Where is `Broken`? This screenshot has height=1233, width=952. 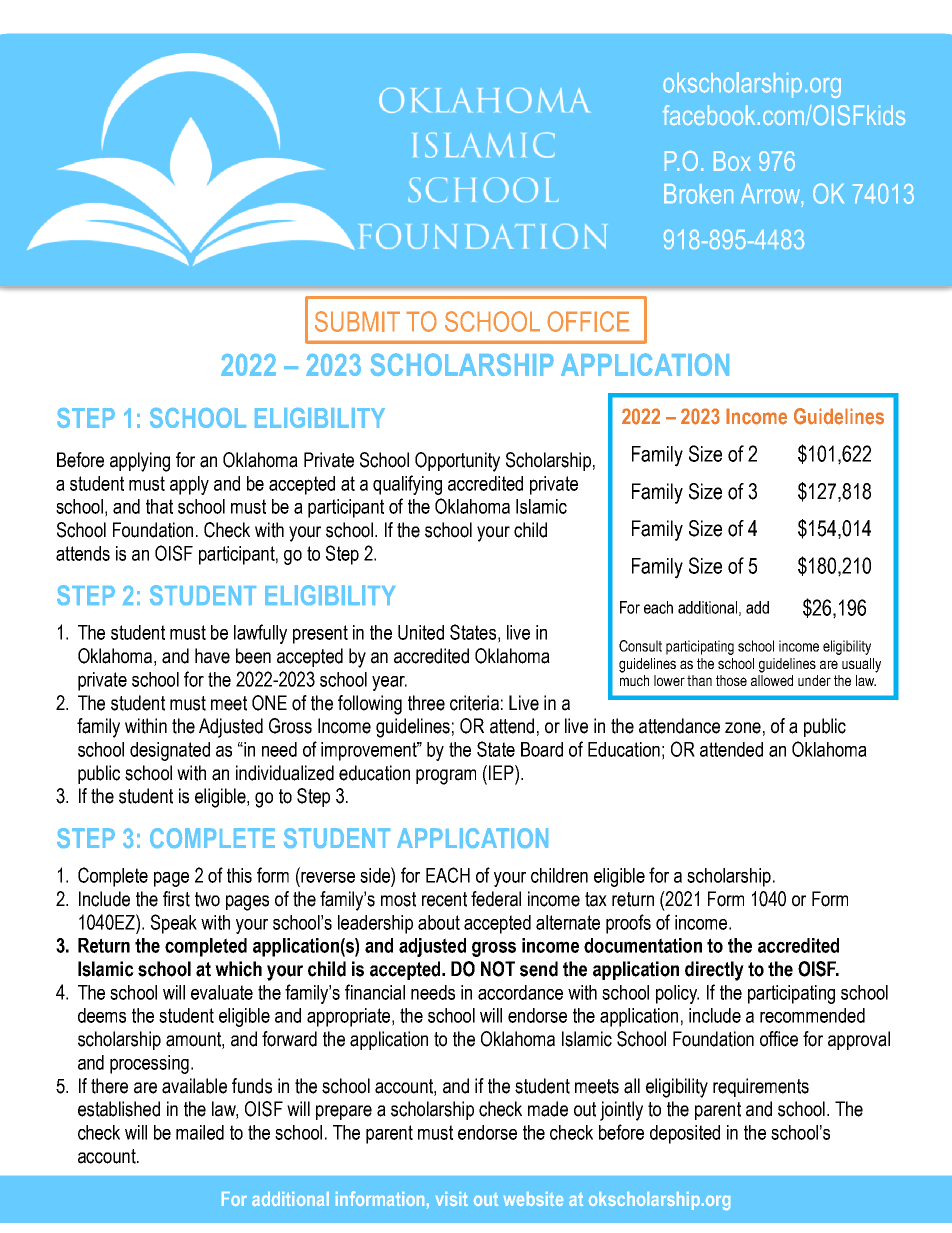
Broken is located at coordinates (698, 194).
